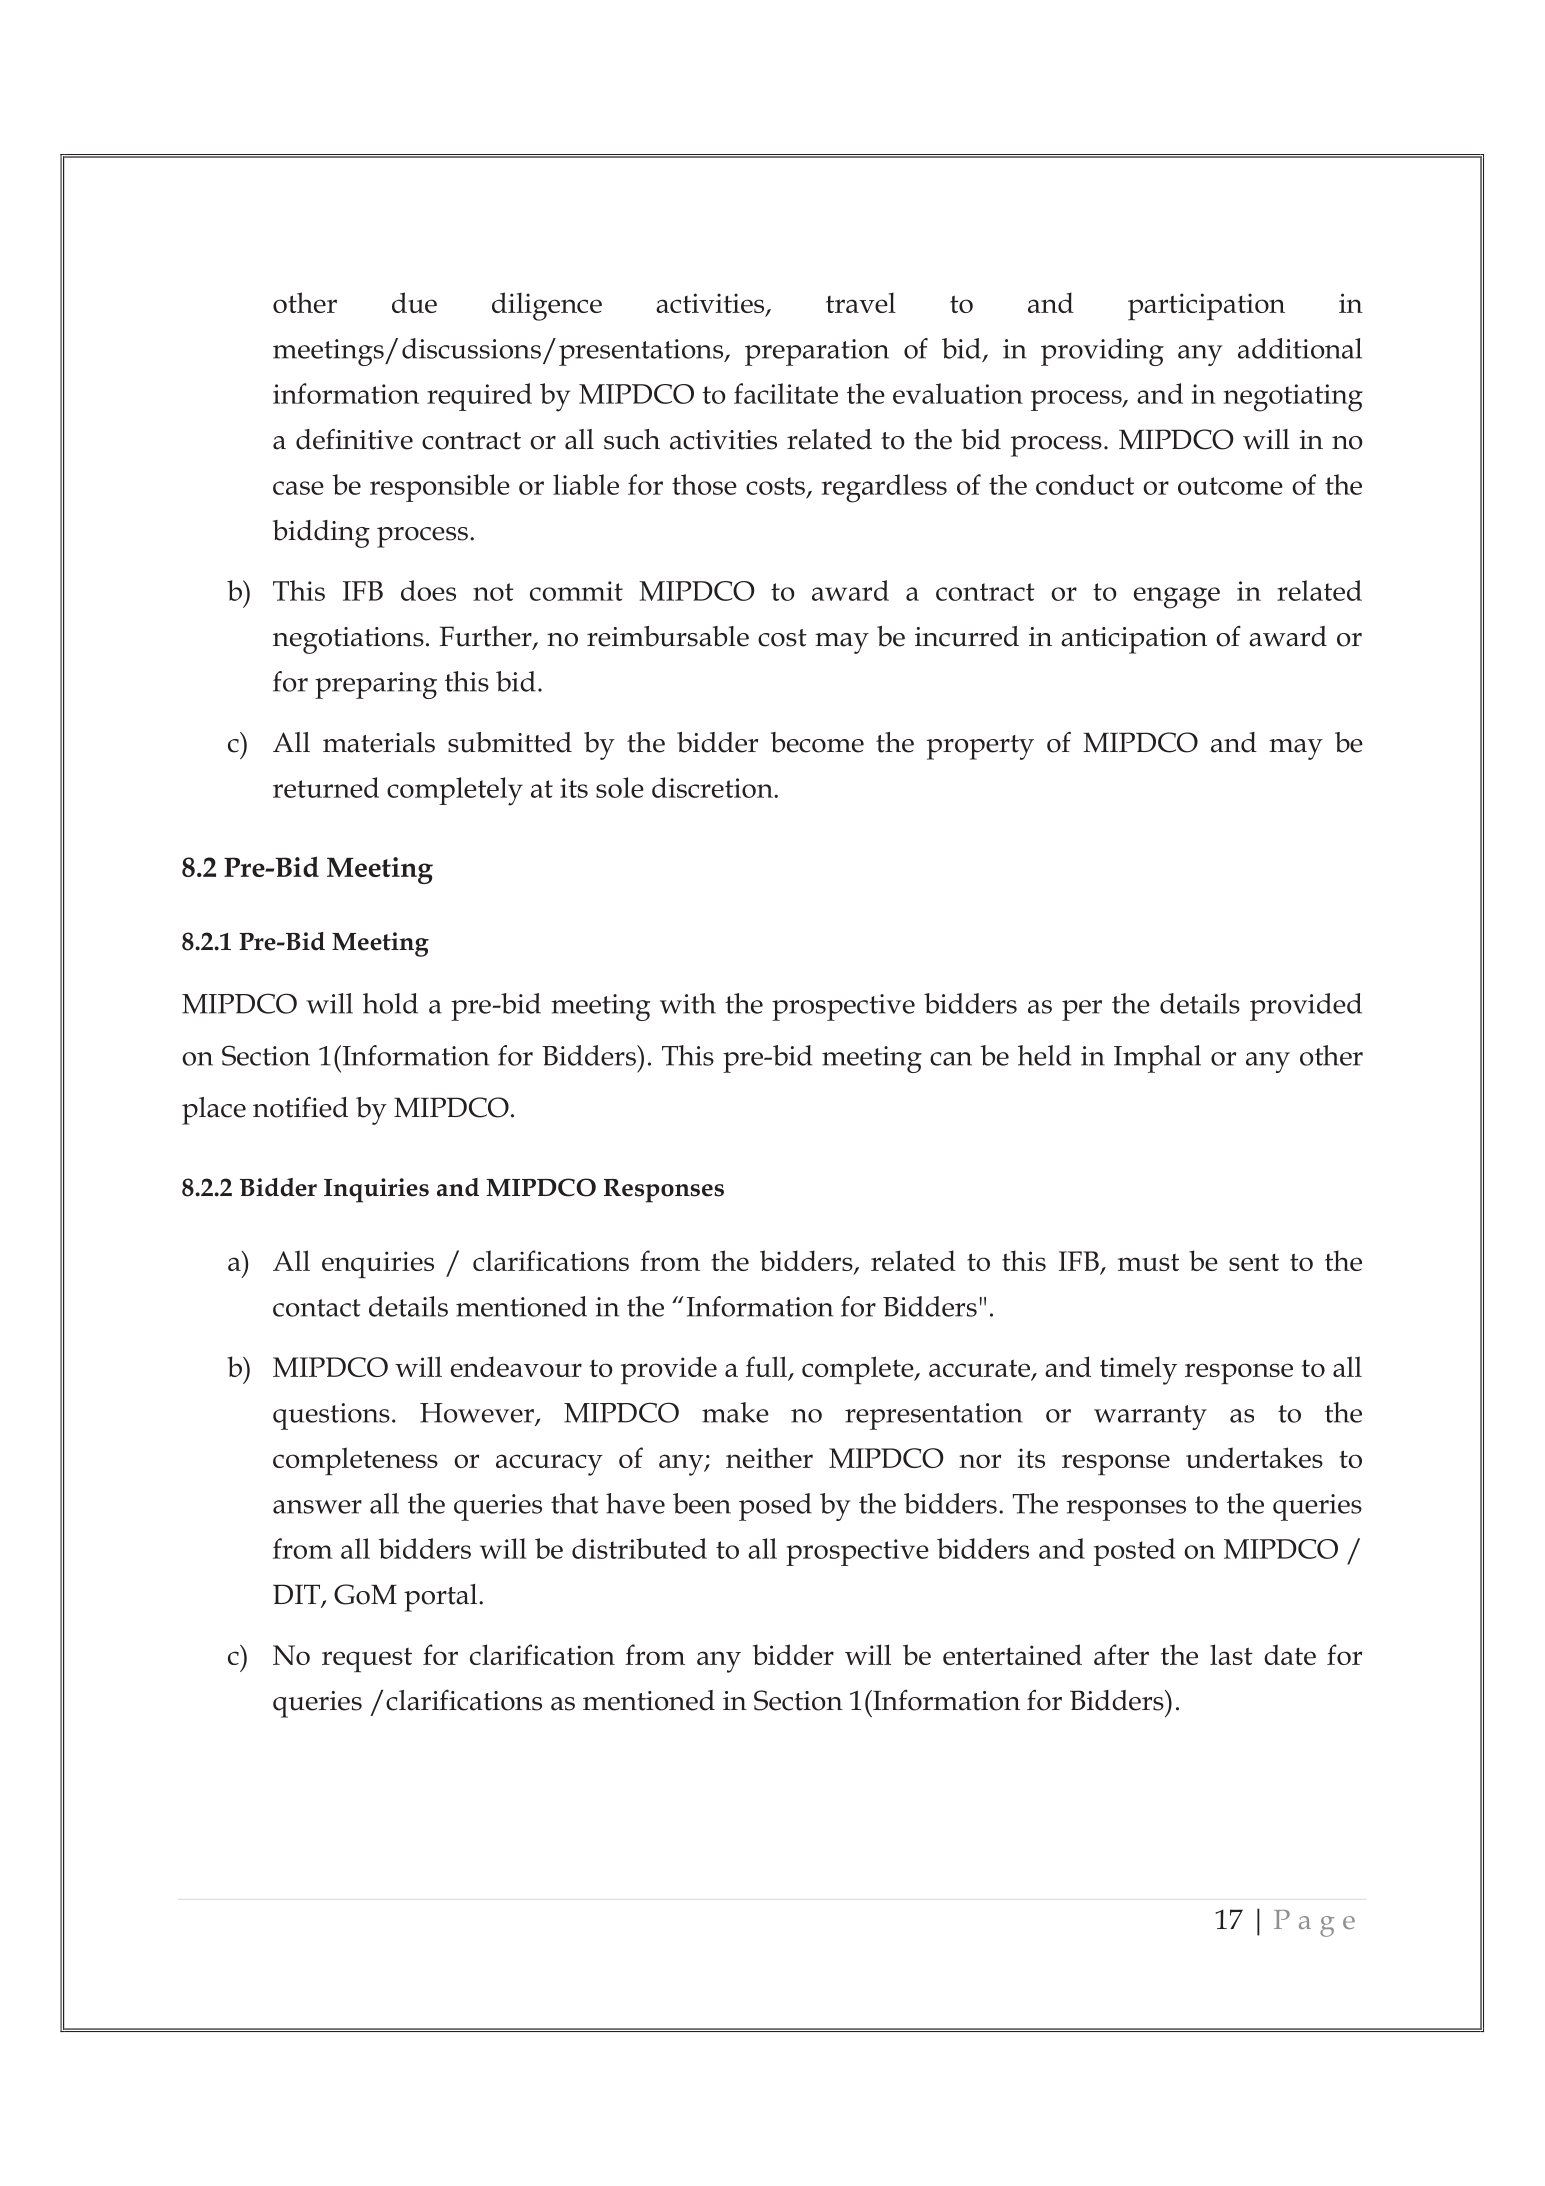 This screenshot has height=2186, width=1545. What do you see at coordinates (348, 640) in the screenshot?
I see `negotiations` at bounding box center [348, 640].
